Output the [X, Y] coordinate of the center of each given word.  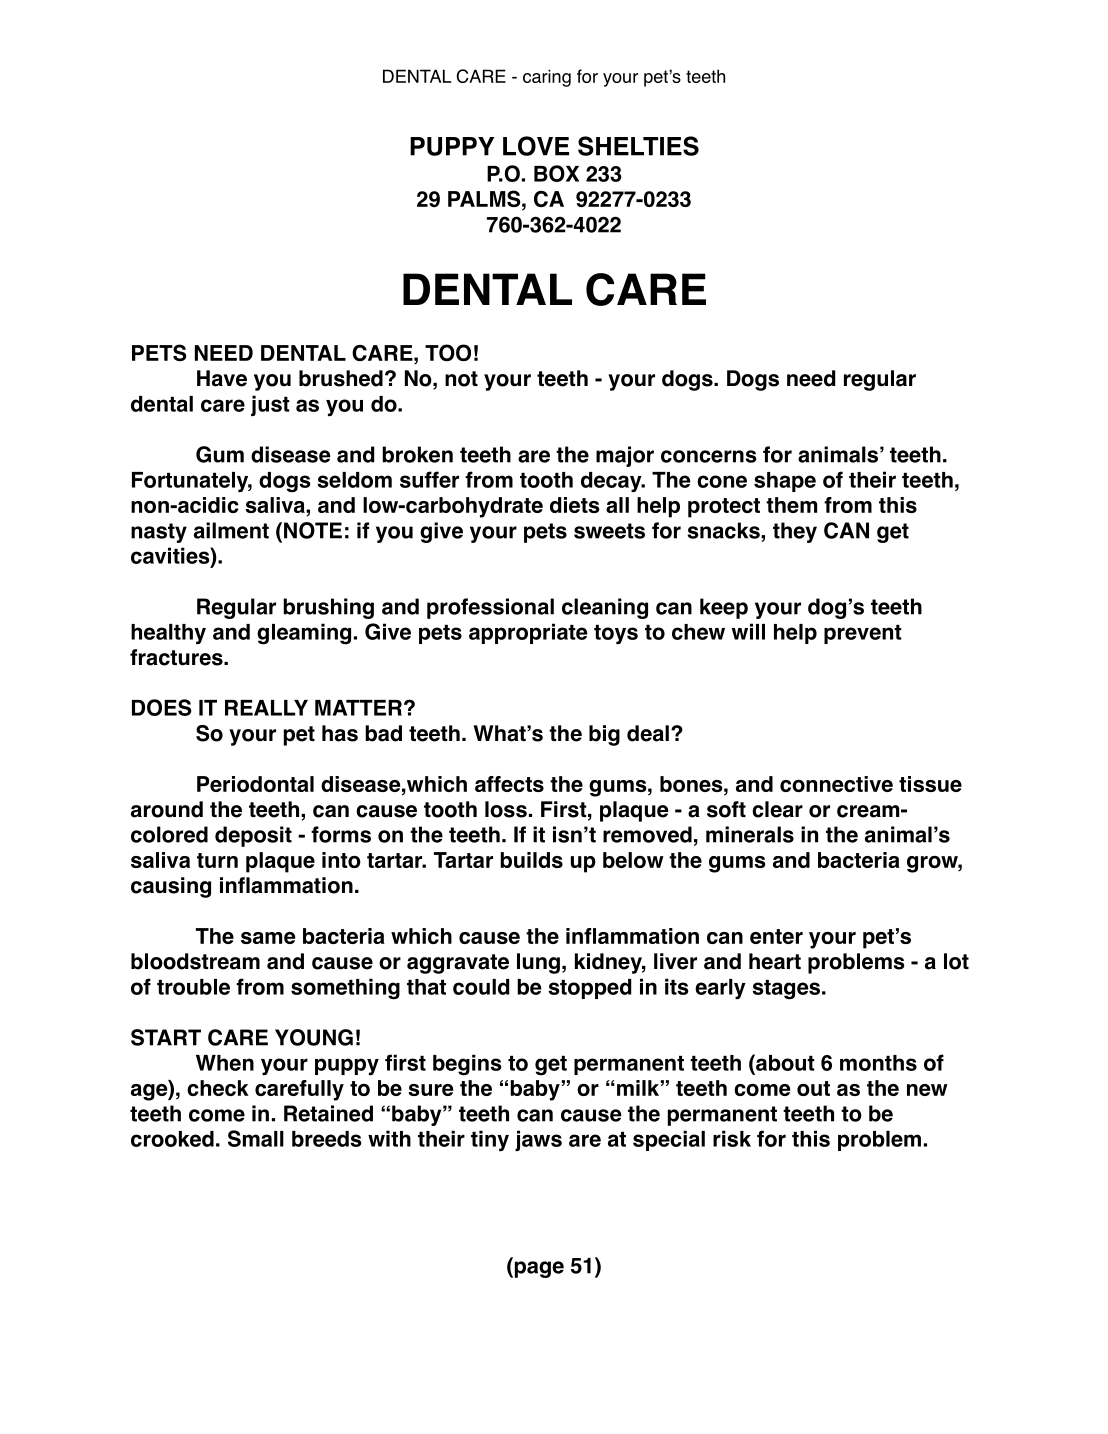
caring [547, 78]
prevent [863, 634]
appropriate [528, 633]
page [538, 1269]
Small [256, 1138]
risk [732, 1138]
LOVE [536, 146]
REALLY [266, 708]
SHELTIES [638, 146]
